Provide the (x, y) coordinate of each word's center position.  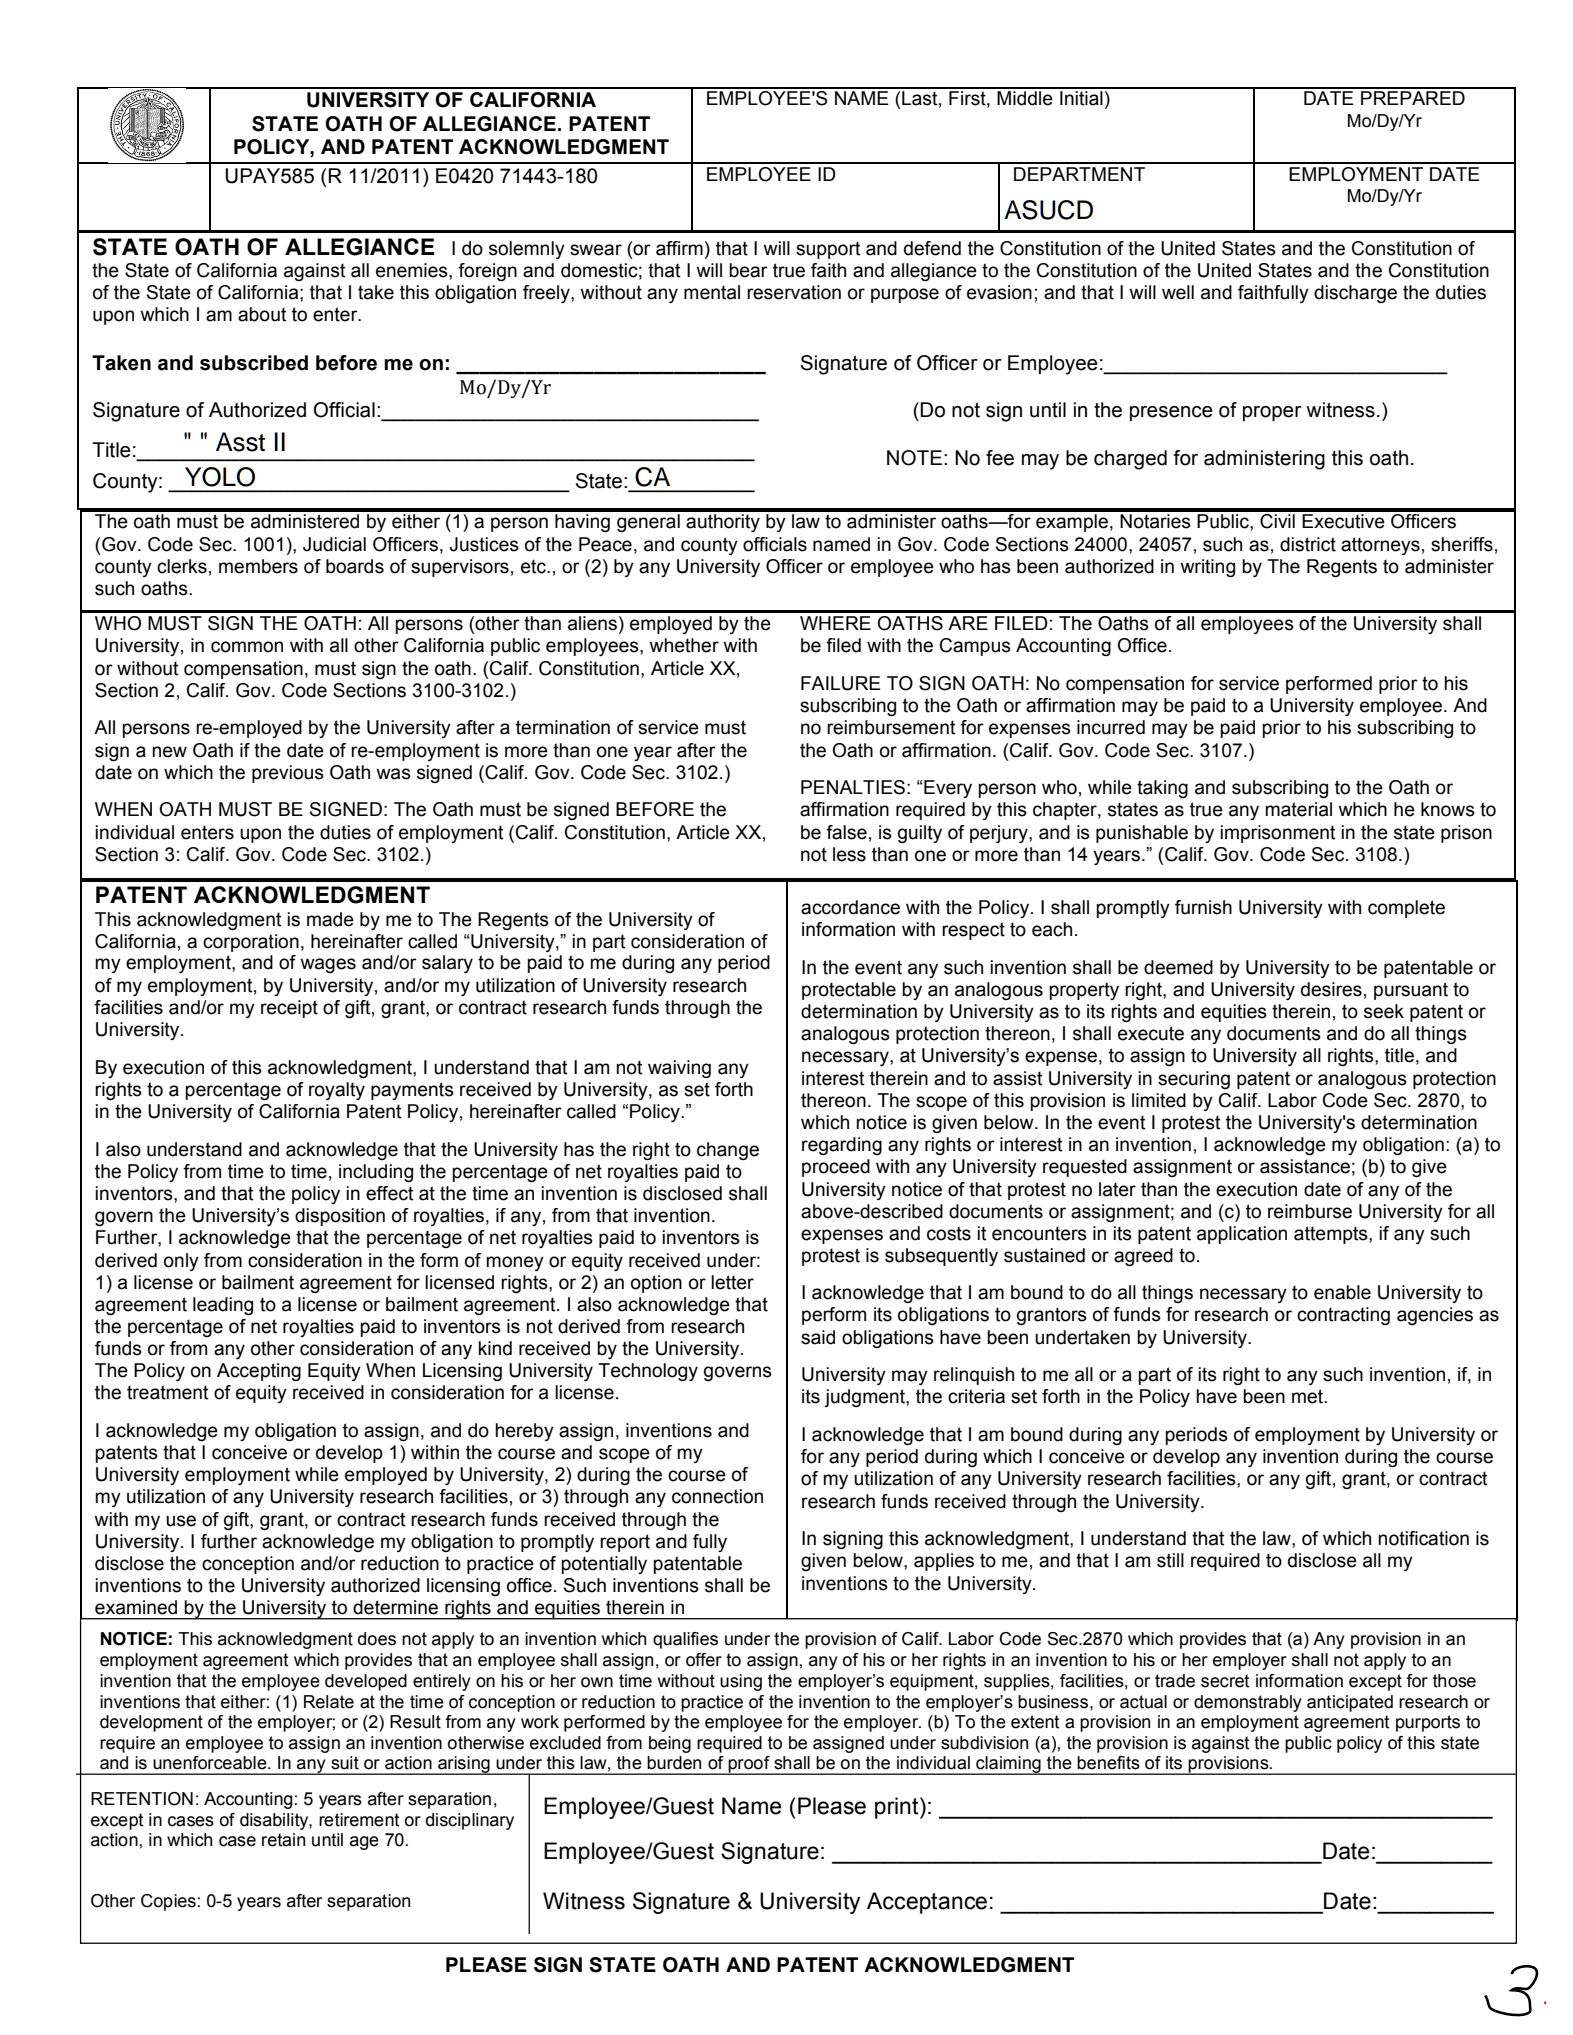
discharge (1355, 294)
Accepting (259, 1372)
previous (288, 774)
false (846, 832)
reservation (794, 292)
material (1298, 809)
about (262, 314)
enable (1342, 1292)
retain (283, 1840)
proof (749, 1765)
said (818, 1337)
